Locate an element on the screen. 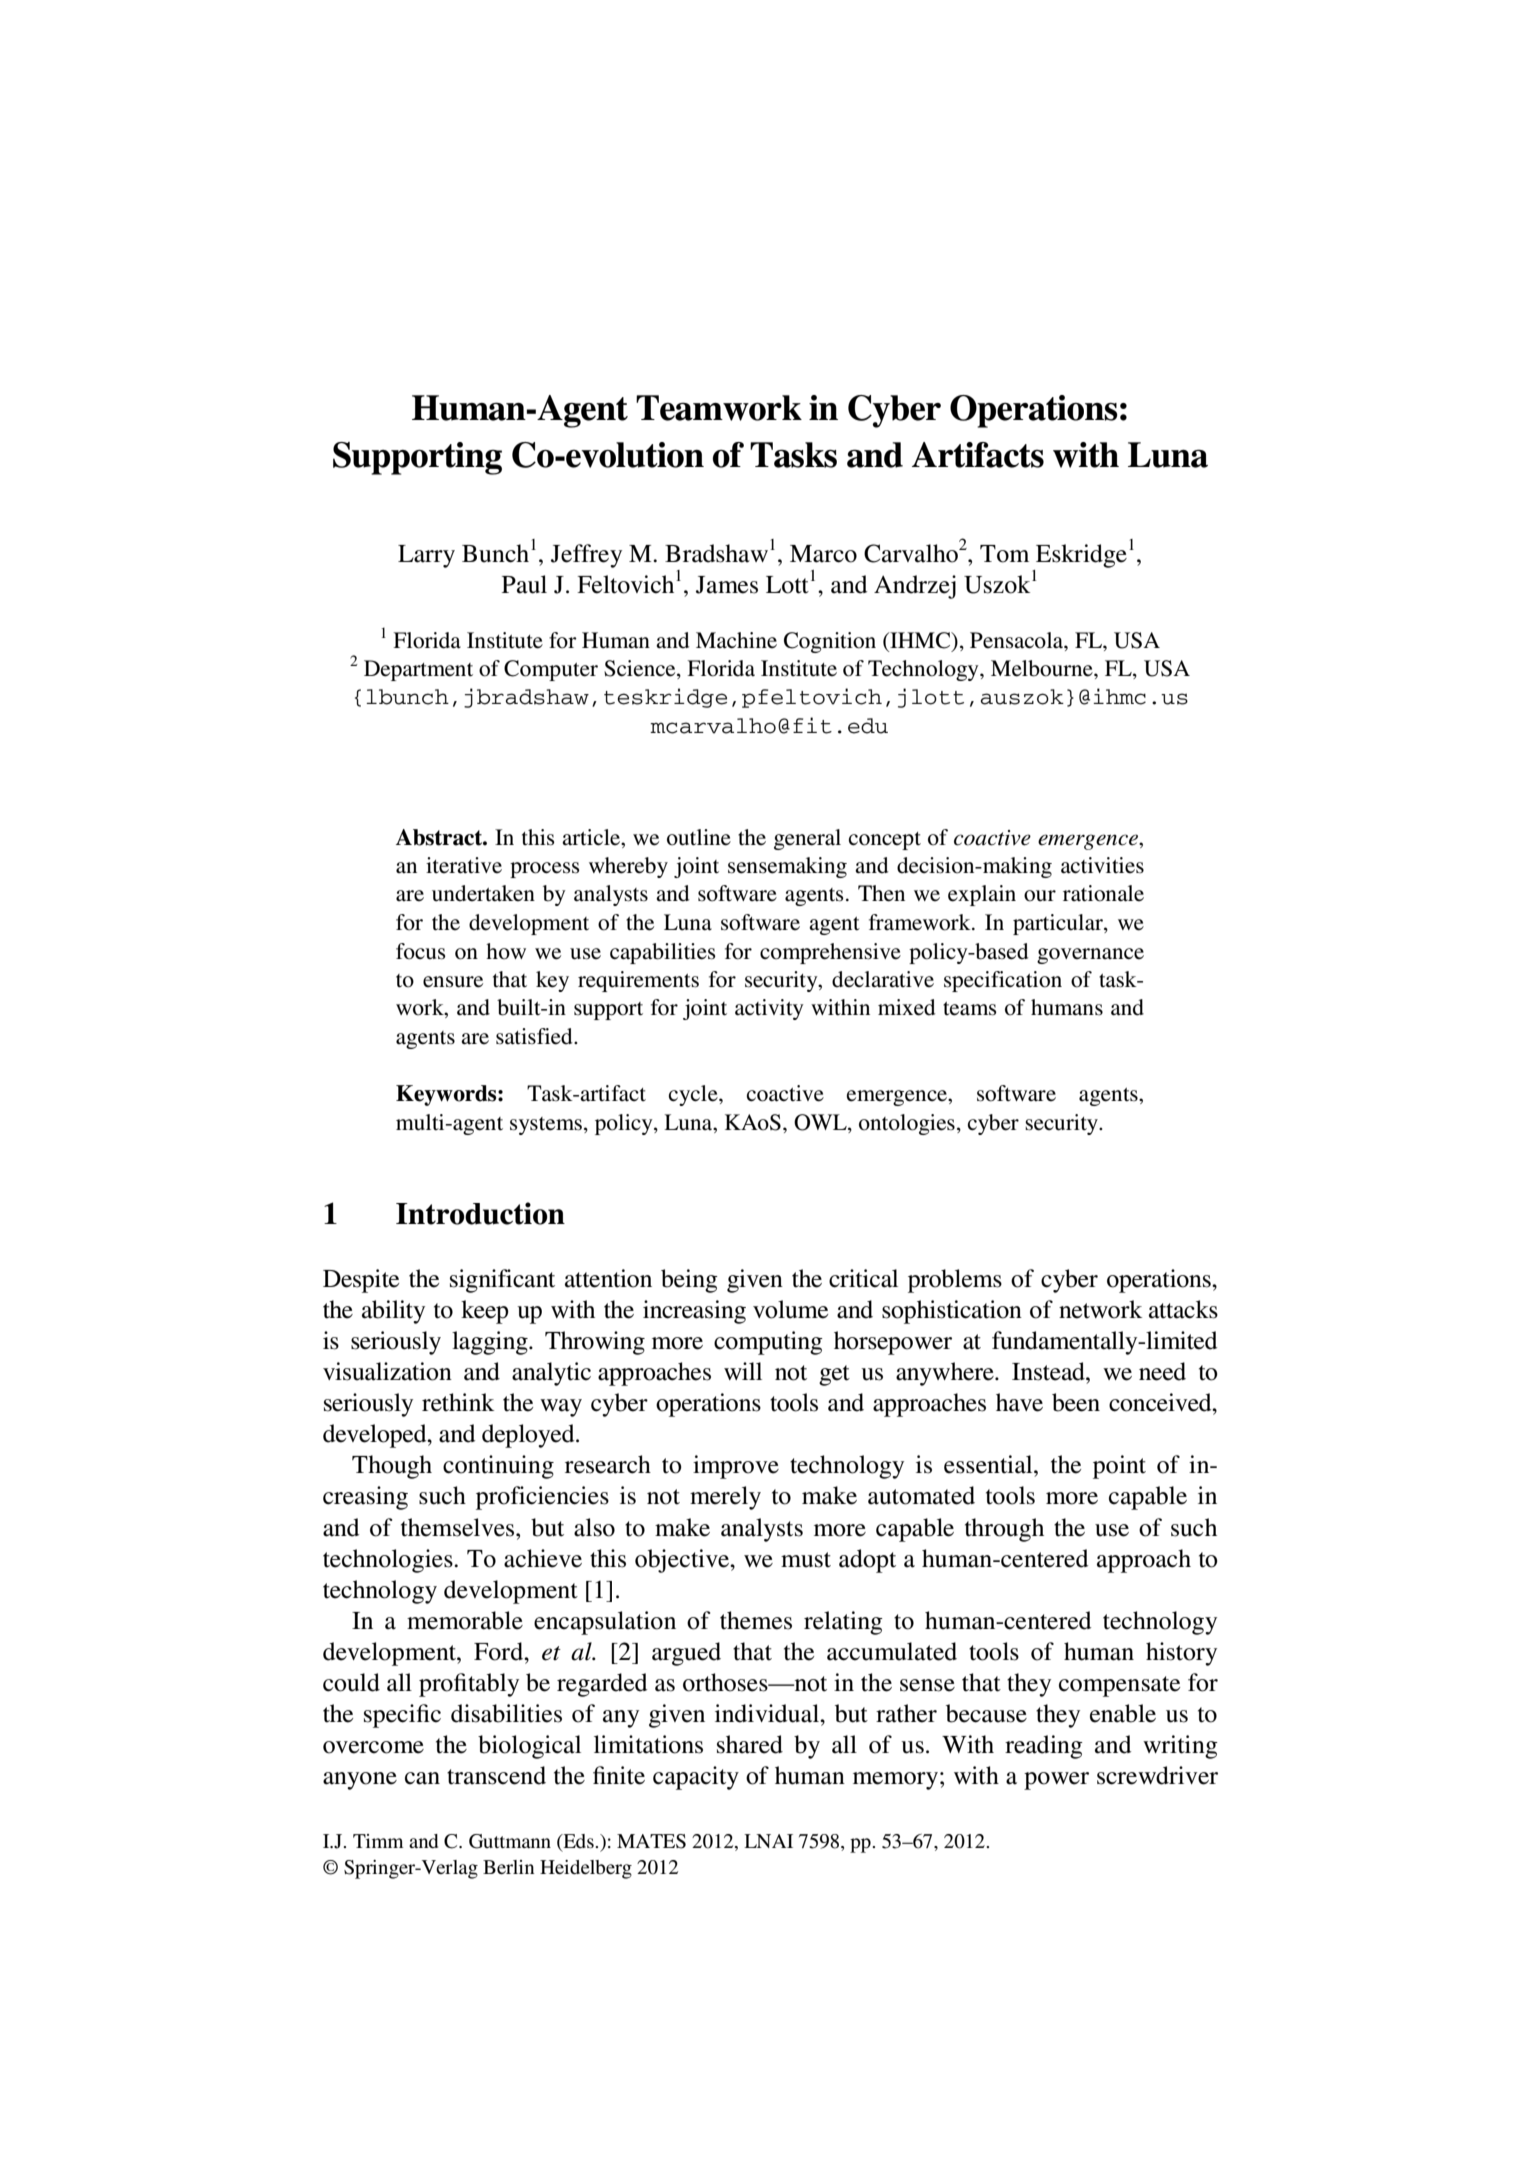 Image resolution: width=1540 pixels, height=2180 pixels. point is located at coordinates (1119, 1467).
